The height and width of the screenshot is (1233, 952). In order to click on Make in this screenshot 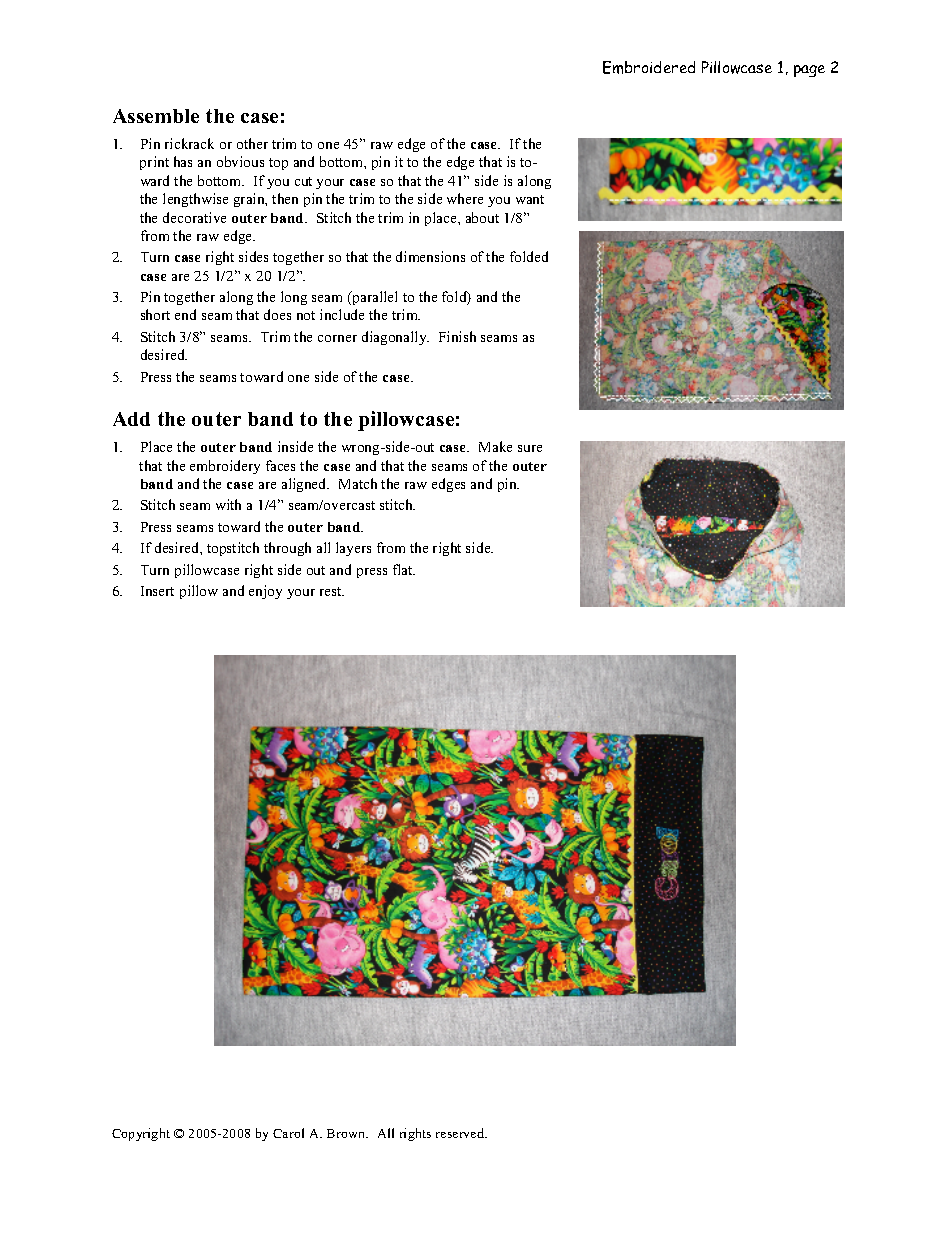, I will do `click(495, 446)`.
